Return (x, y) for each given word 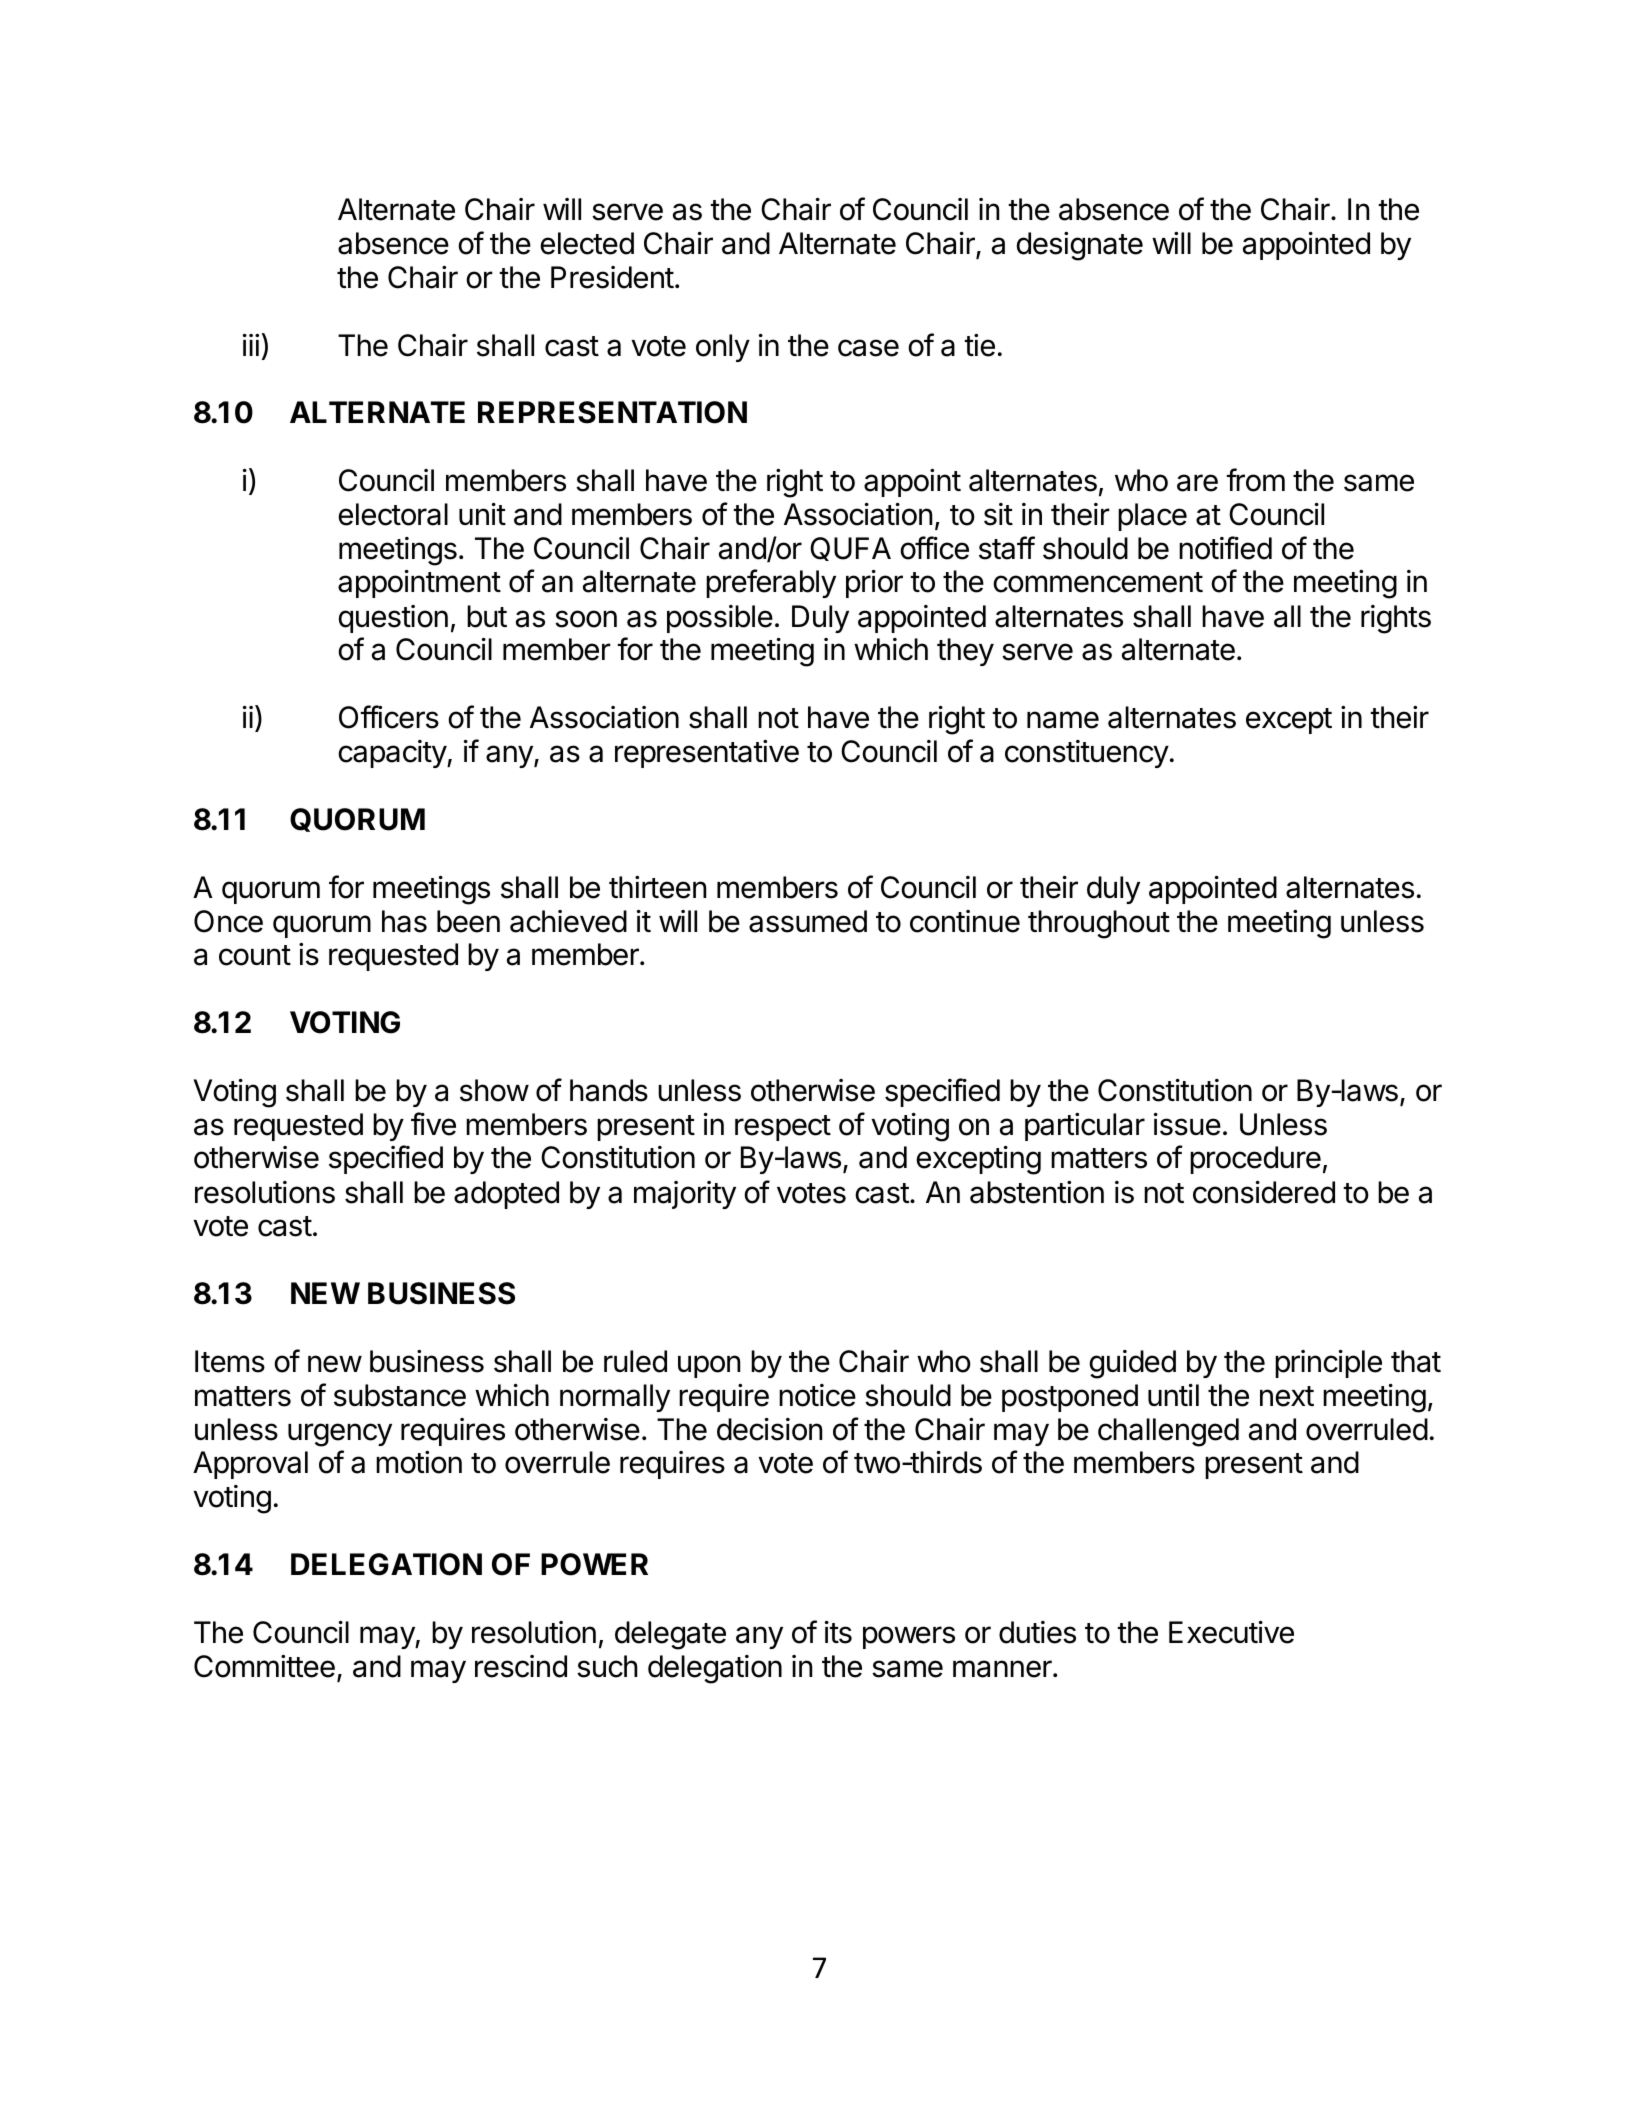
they (965, 652)
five (433, 1124)
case (868, 348)
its (838, 1632)
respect (783, 1128)
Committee (264, 1666)
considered (1264, 1192)
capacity (393, 754)
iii (251, 345)
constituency (1087, 754)
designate (1080, 246)
